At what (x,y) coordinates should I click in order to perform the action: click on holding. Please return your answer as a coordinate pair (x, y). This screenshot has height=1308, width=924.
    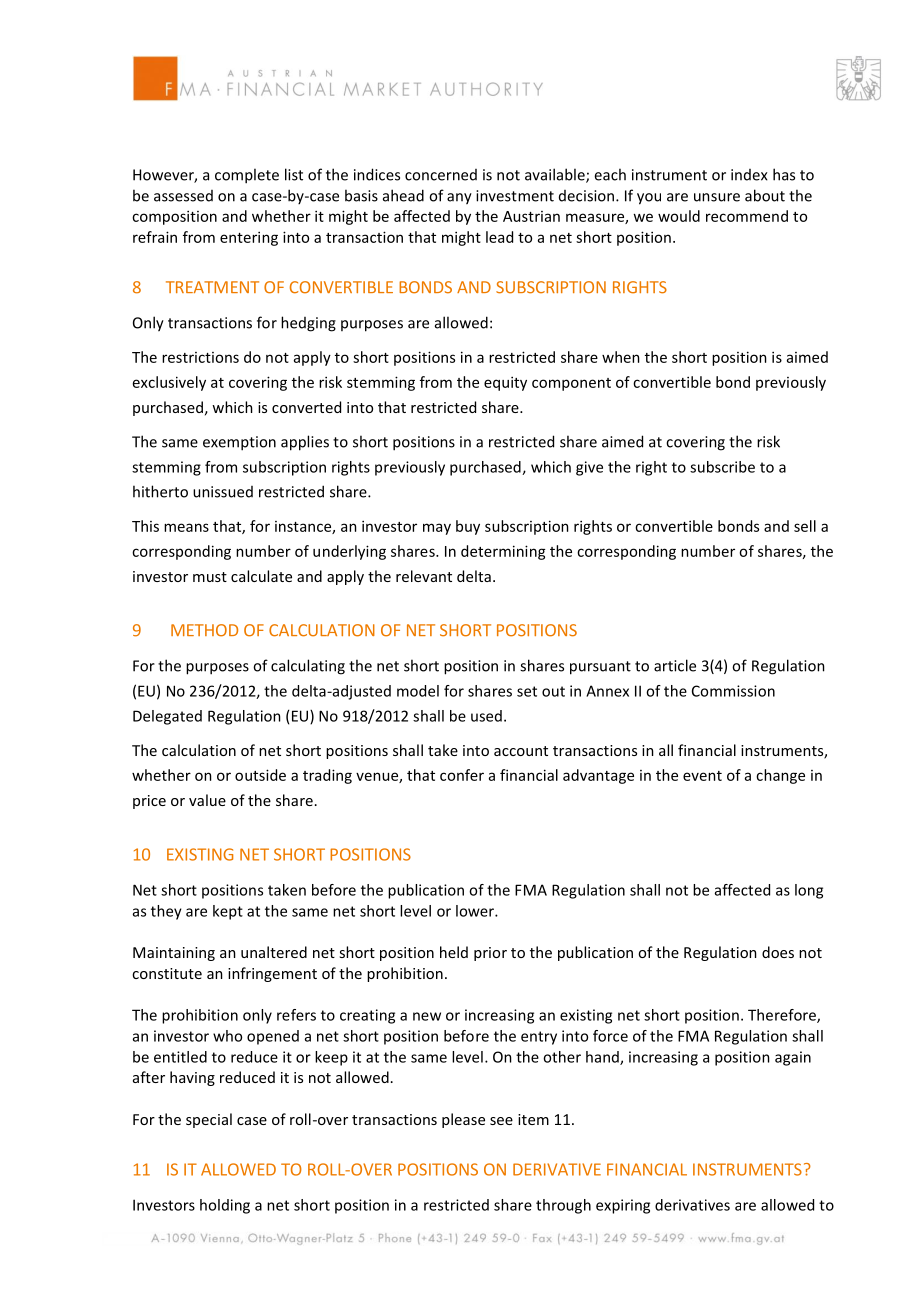
    Looking at the image, I should click on (225, 1206).
